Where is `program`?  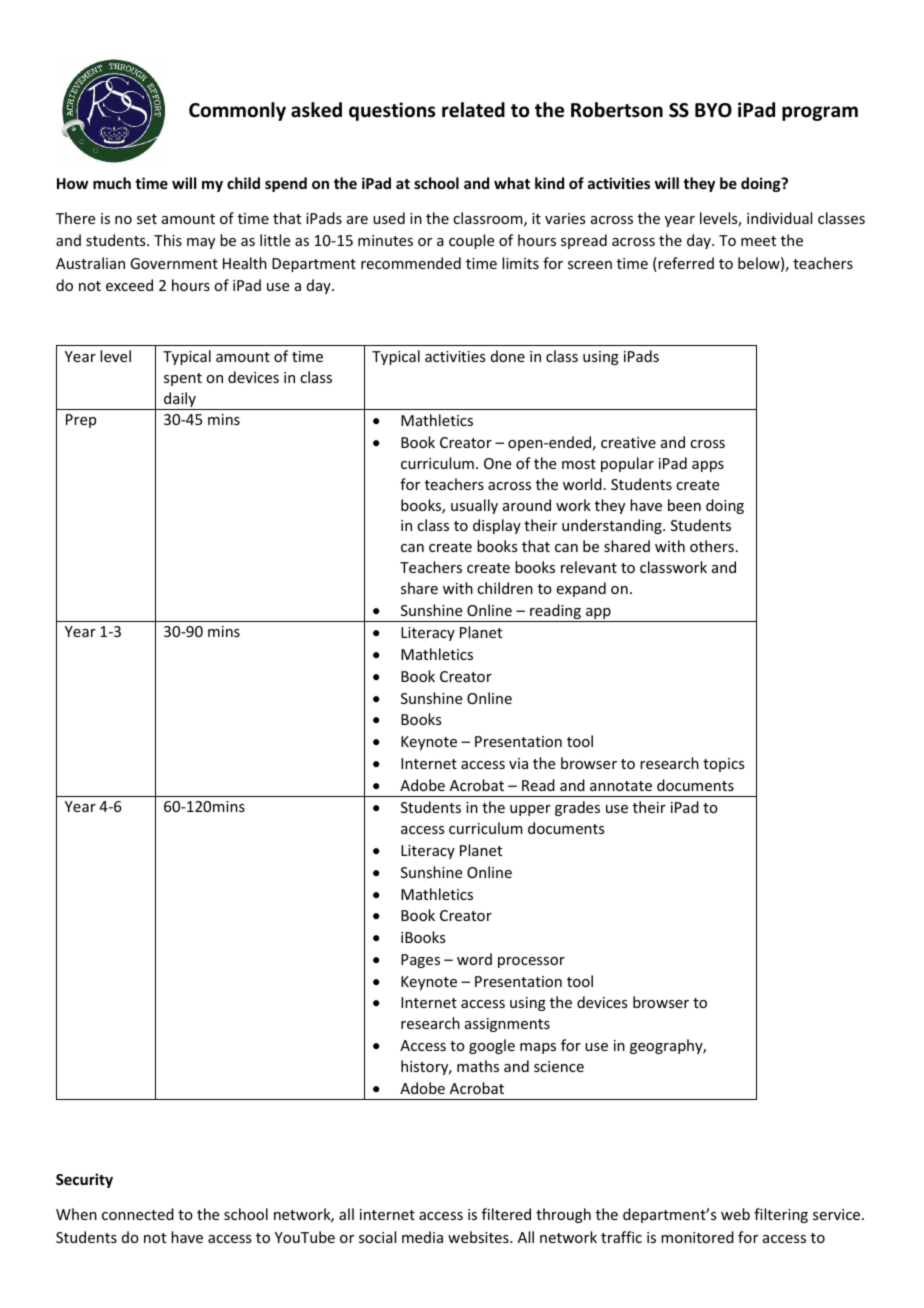
program is located at coordinates (820, 113).
